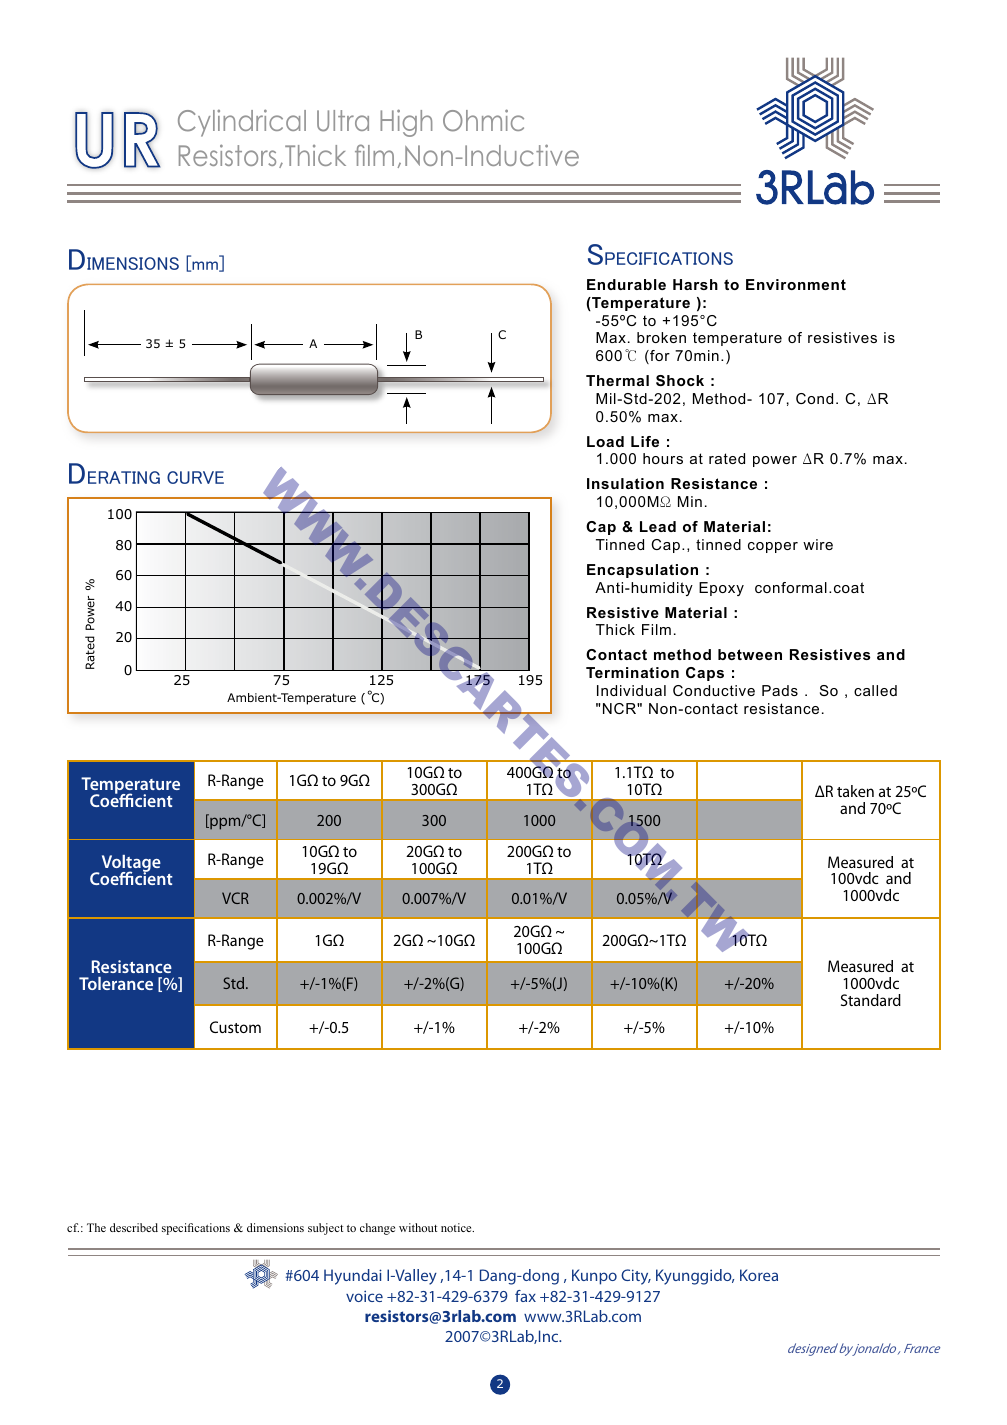 Image resolution: width=1007 pixels, height=1425 pixels. I want to click on Cylindrical, so click(242, 123).
